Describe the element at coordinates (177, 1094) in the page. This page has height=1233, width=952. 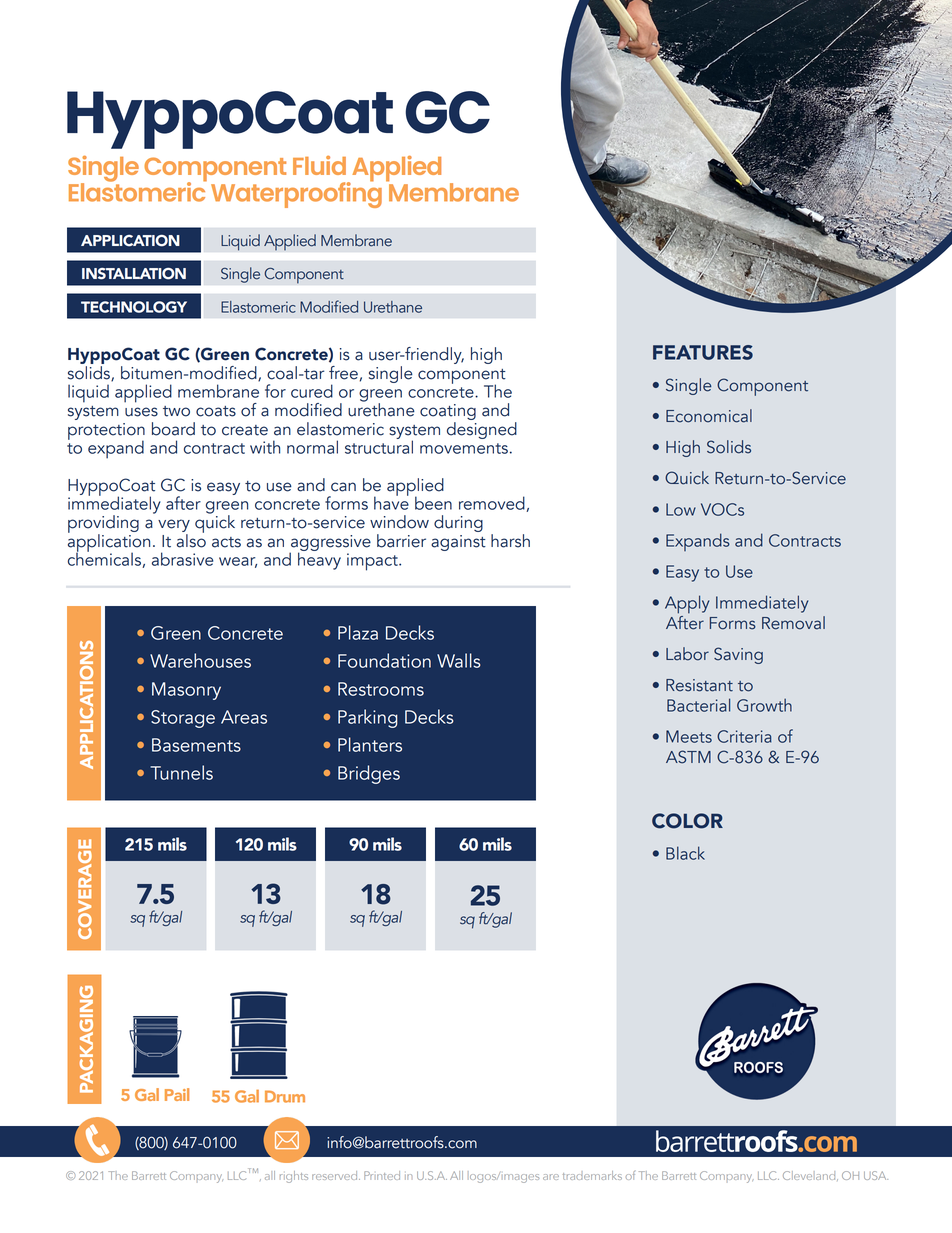
I see `Pail` at that location.
